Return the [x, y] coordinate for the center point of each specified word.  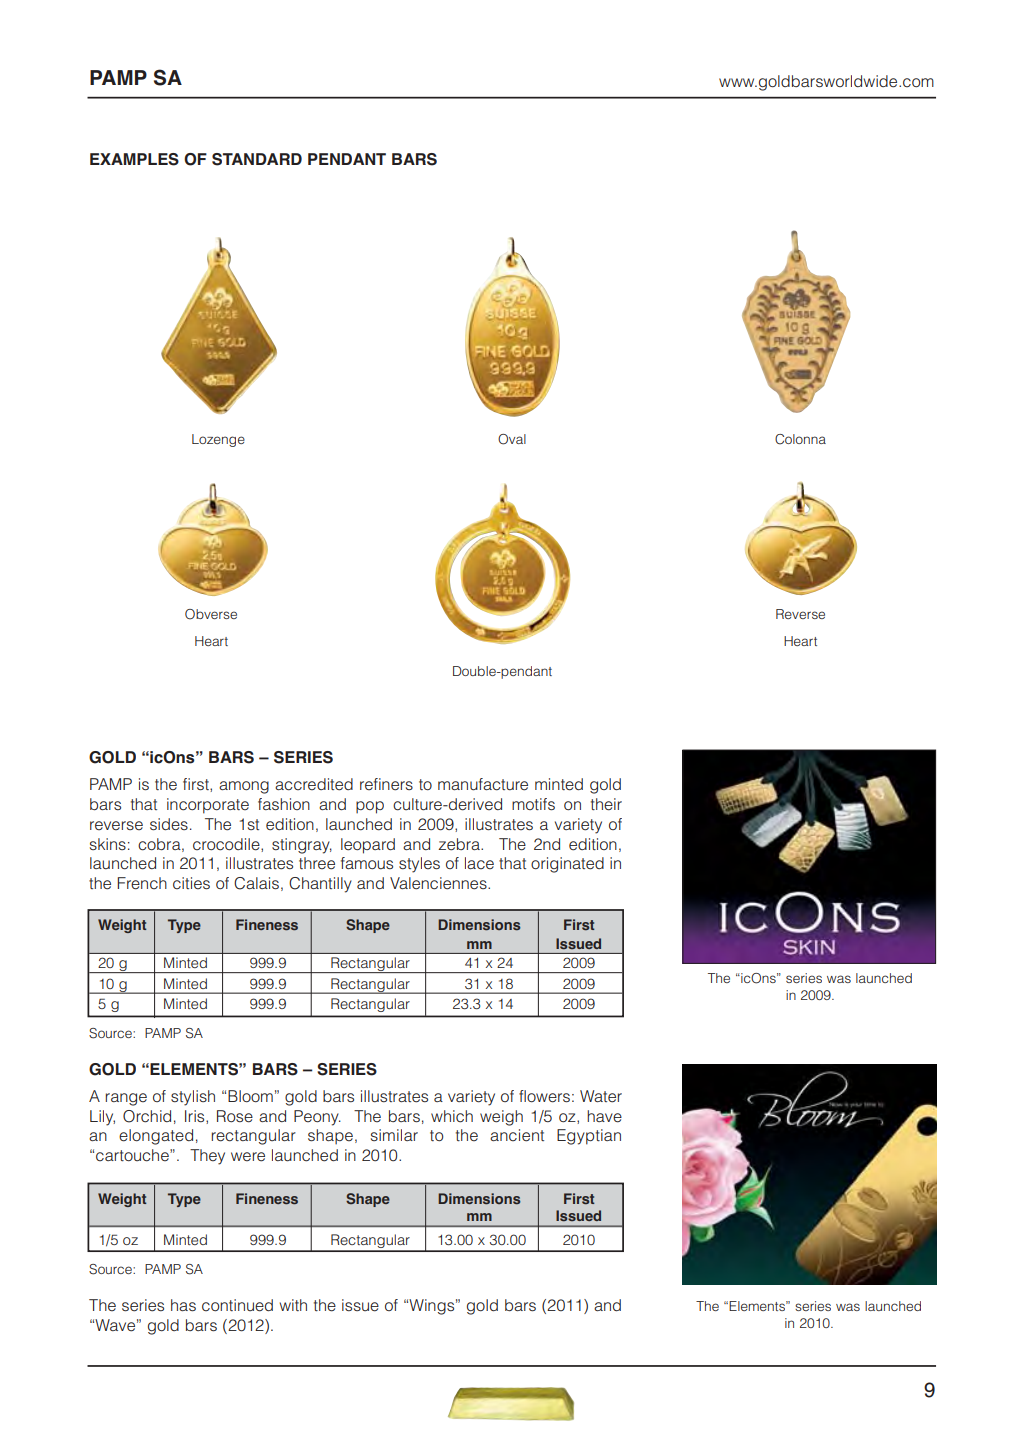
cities [191, 883]
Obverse [211, 614]
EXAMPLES [134, 159]
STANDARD [257, 159]
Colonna [800, 439]
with [293, 1305]
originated [567, 865]
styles [419, 865]
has [183, 1305]
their [606, 804]
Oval [512, 439]
